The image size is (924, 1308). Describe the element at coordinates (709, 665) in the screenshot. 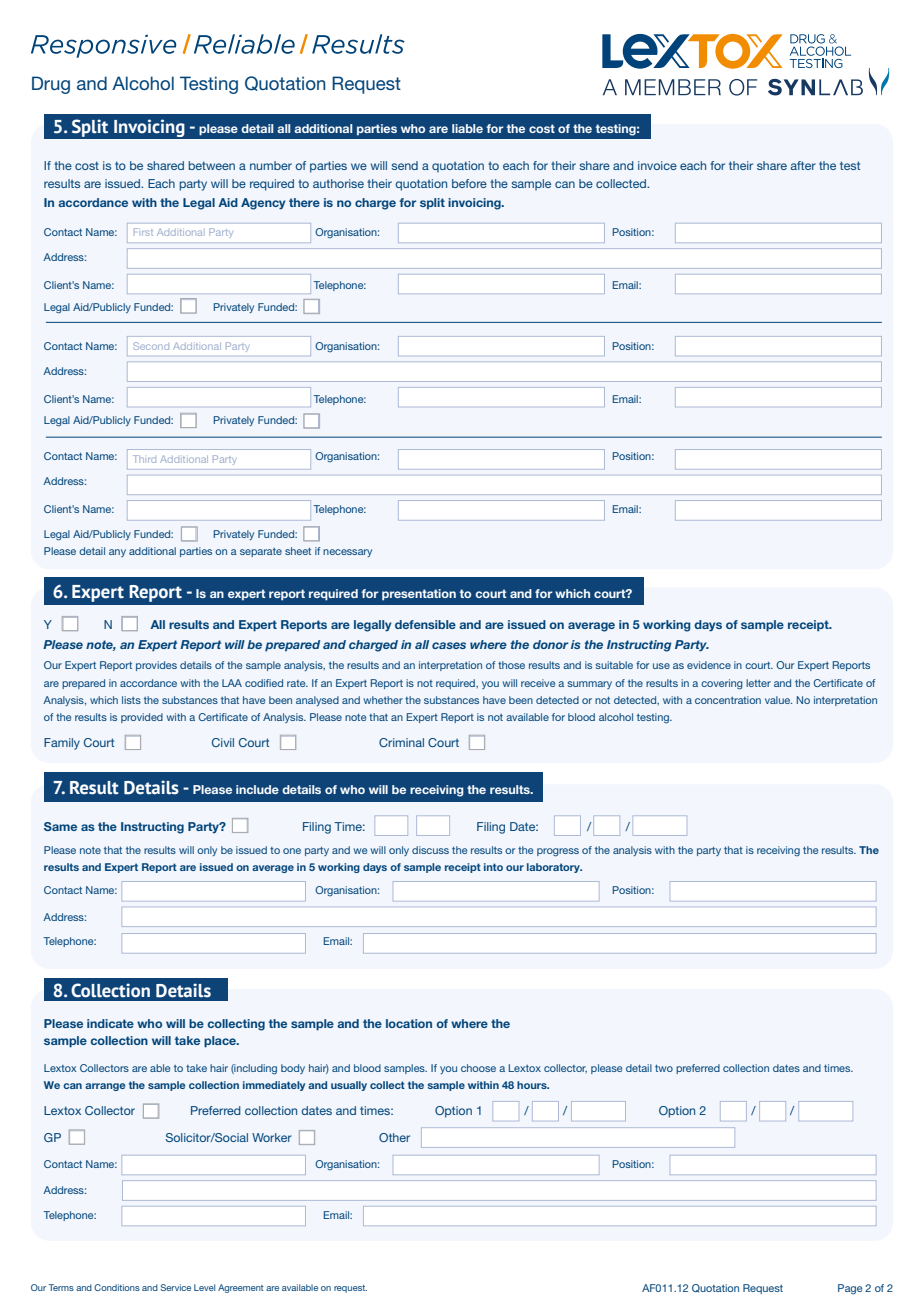

I see `evidence` at that location.
